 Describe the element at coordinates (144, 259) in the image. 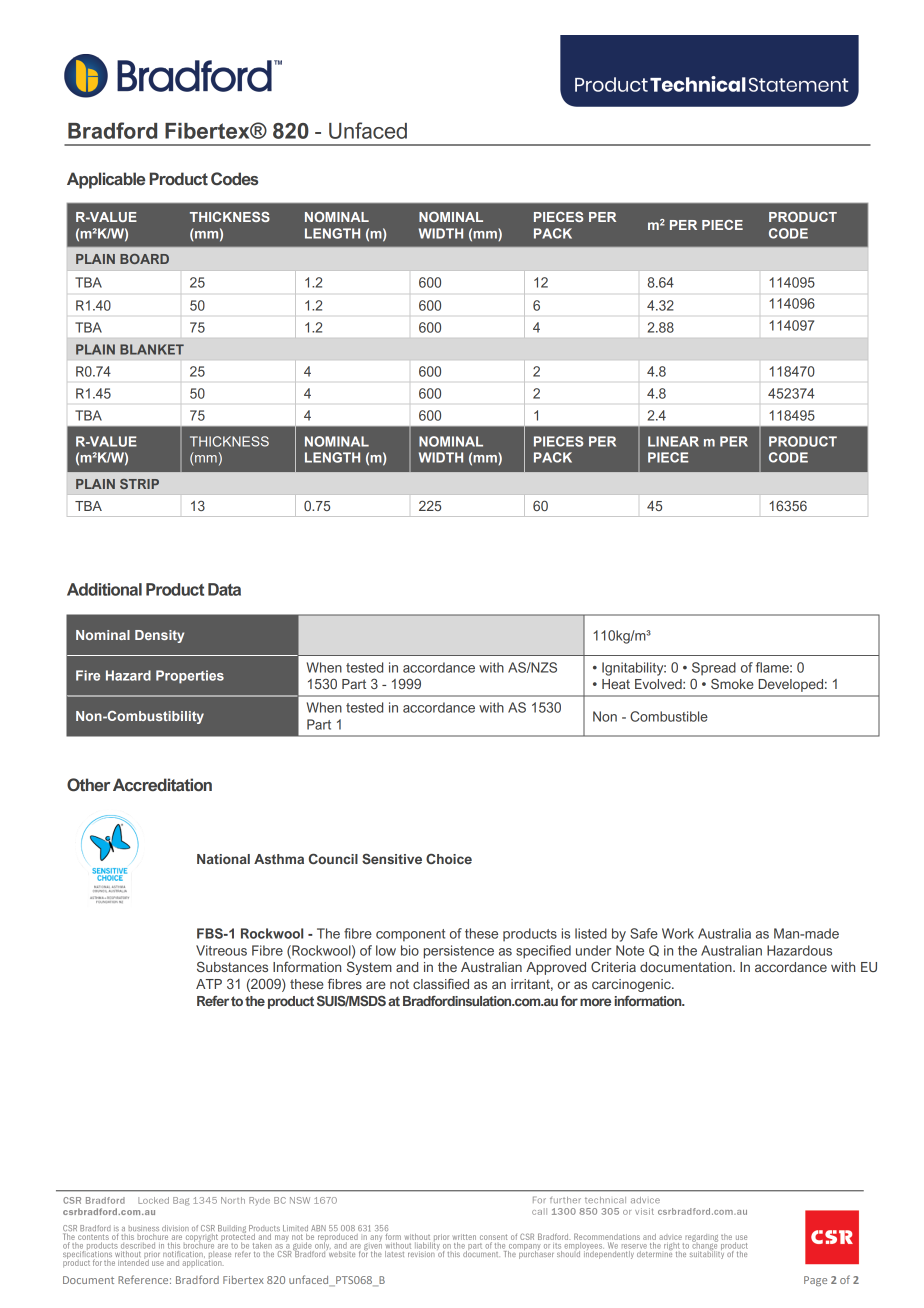

I see `BOARD` at that location.
